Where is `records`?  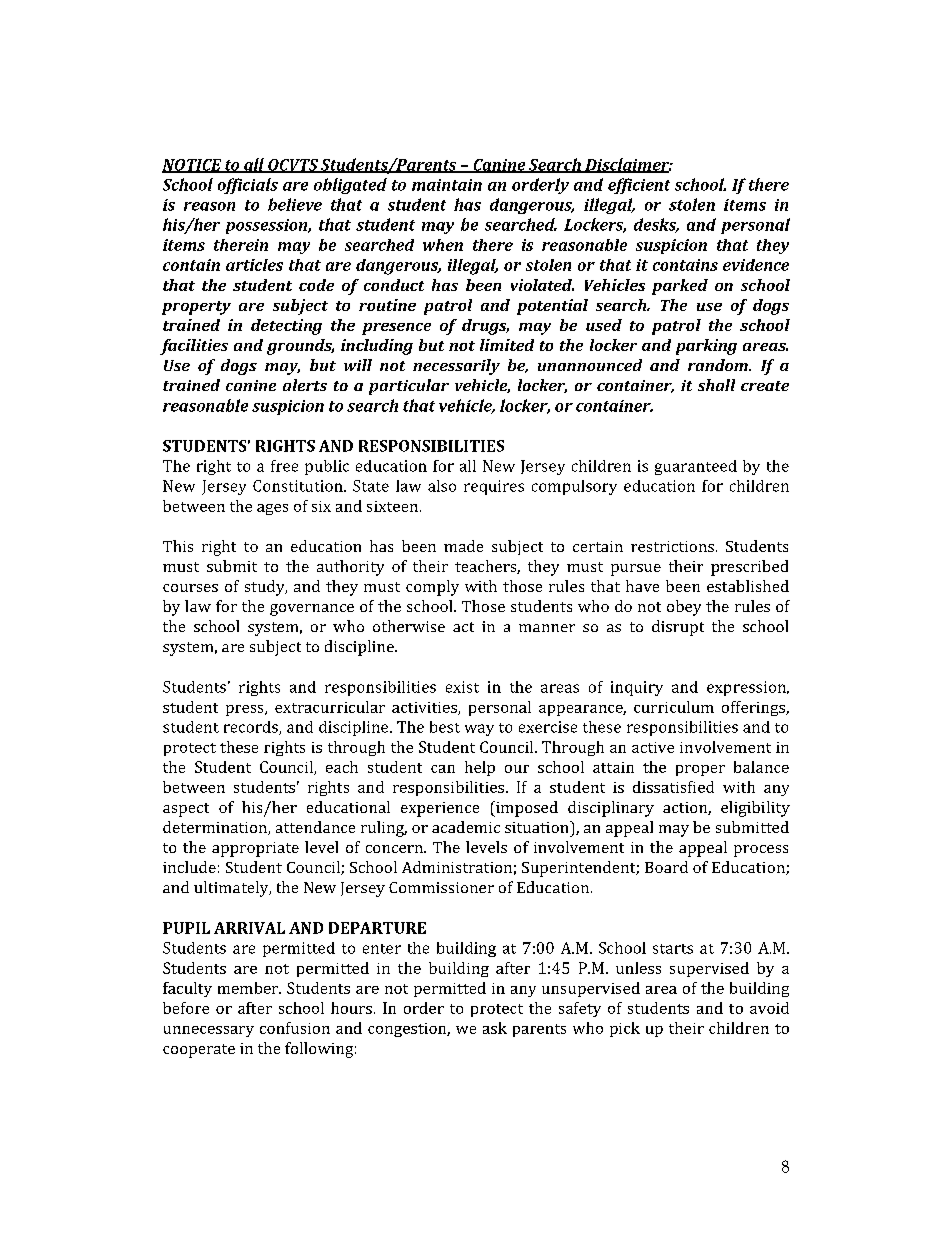 records is located at coordinates (252, 728).
